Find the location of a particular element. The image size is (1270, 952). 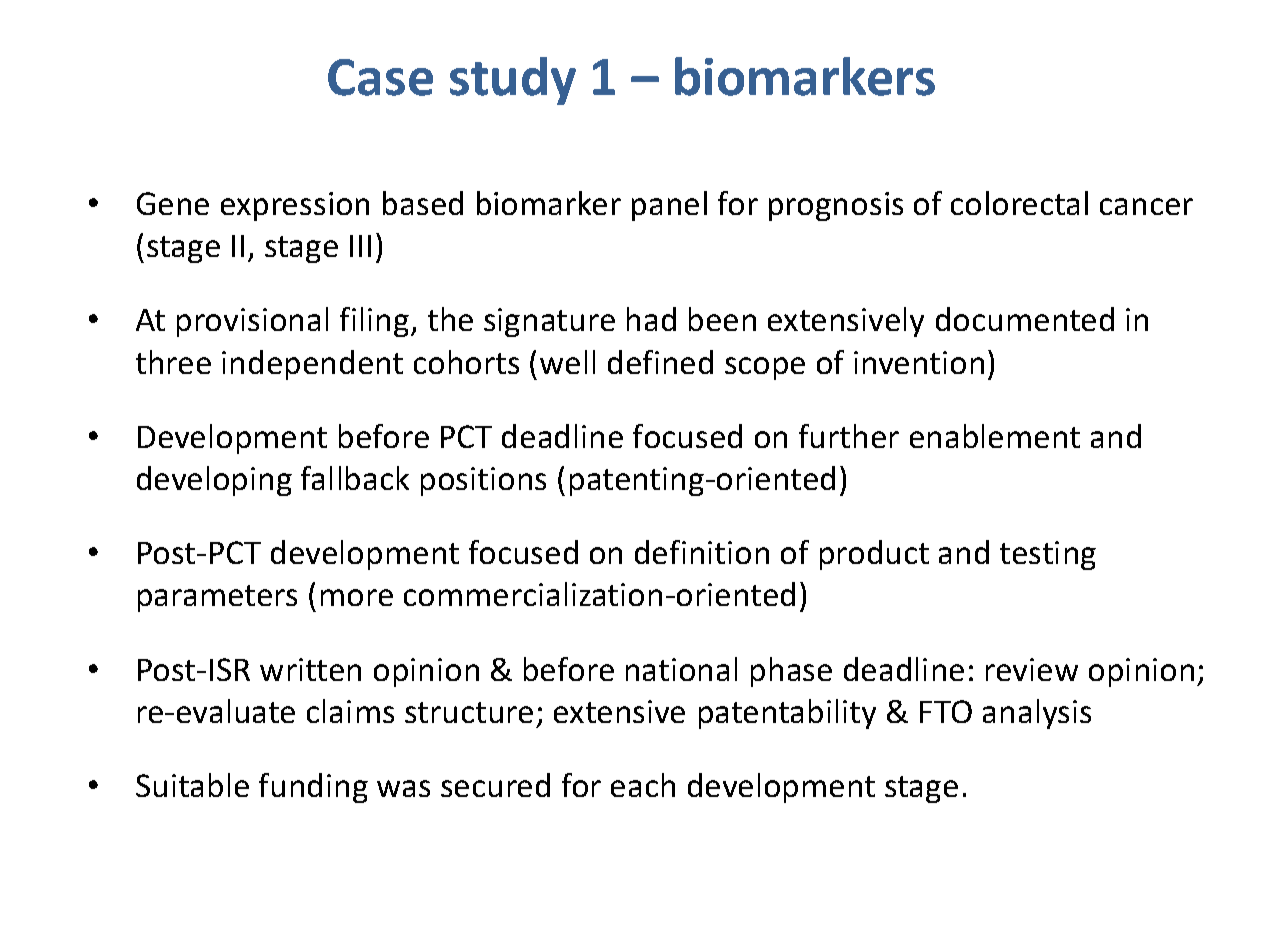

colorectal is located at coordinates (1019, 203).
